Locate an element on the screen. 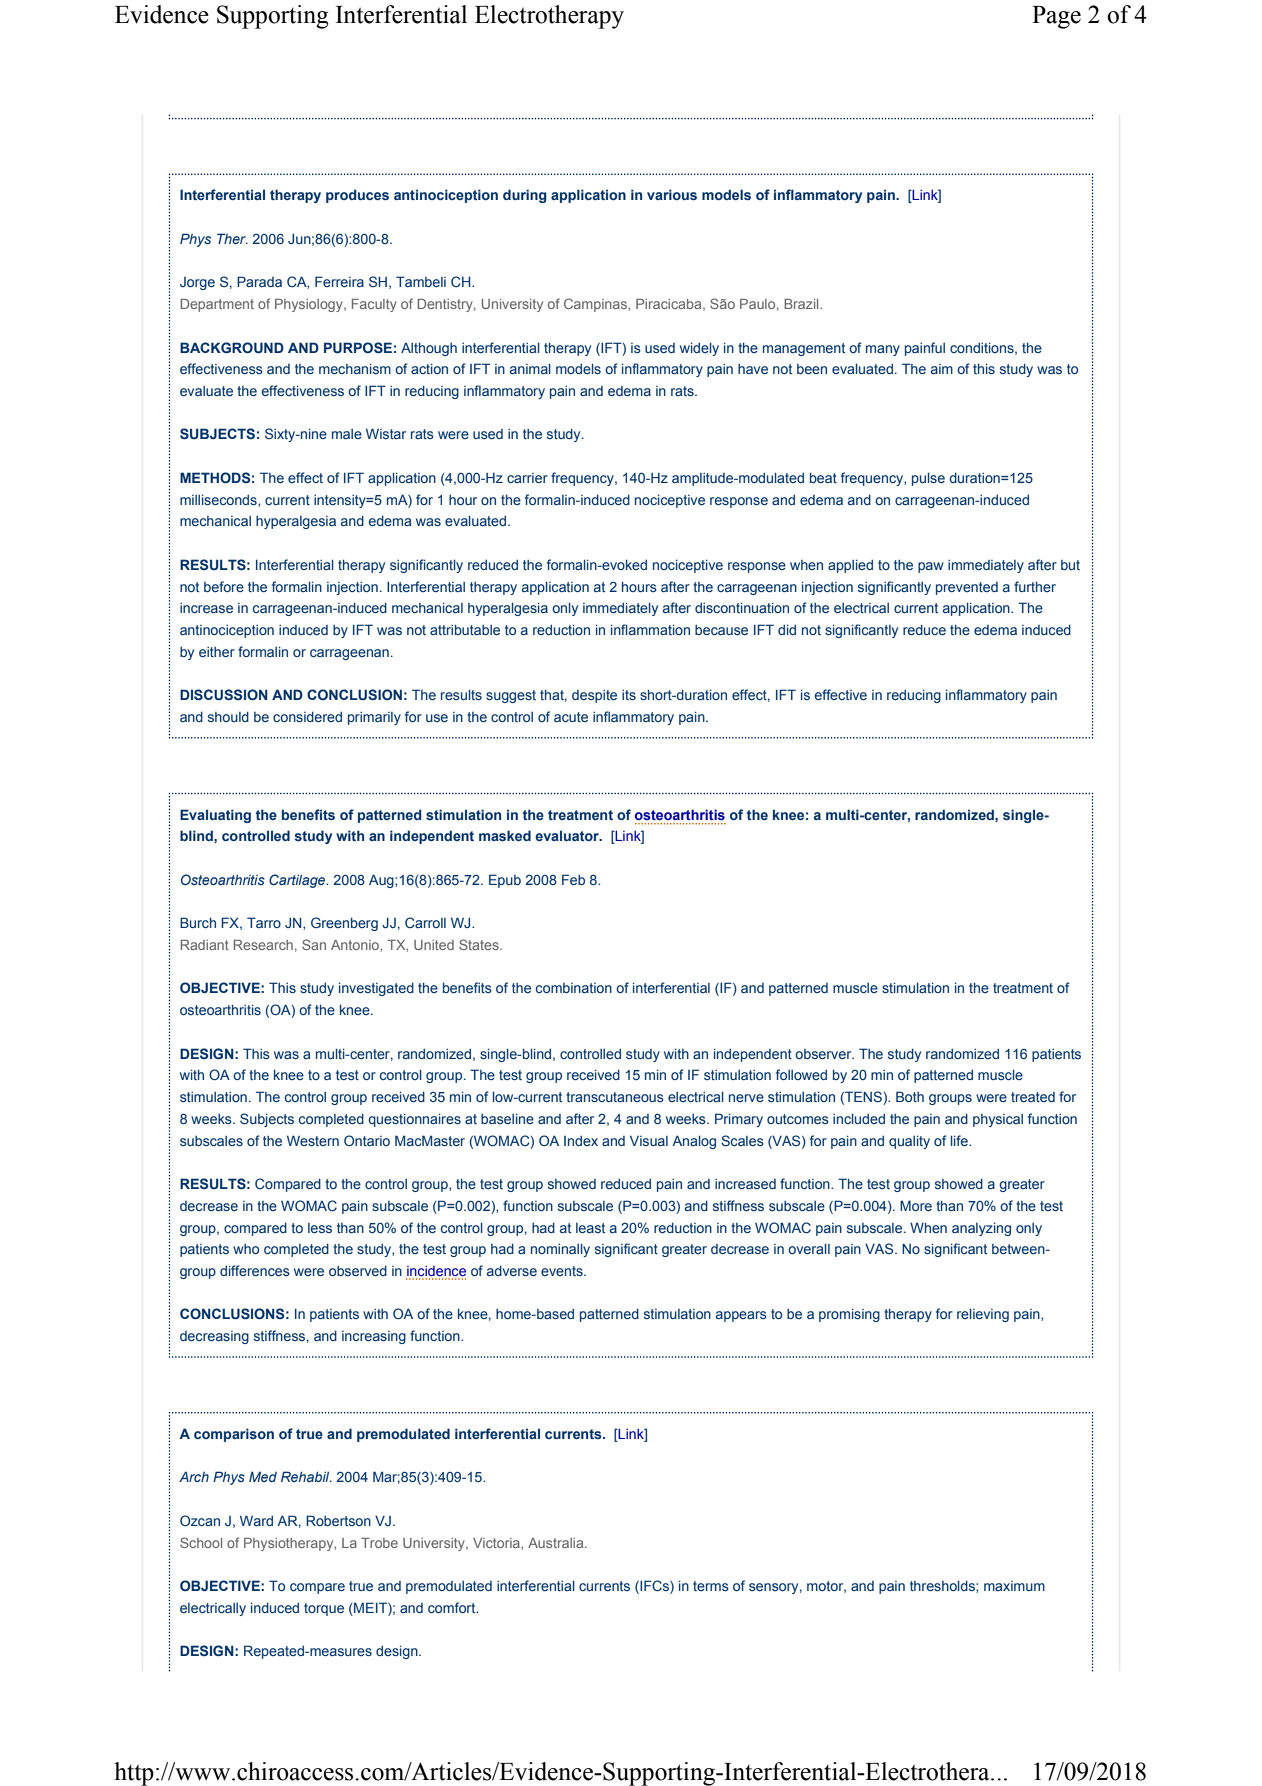 This screenshot has width=1262, height=1786. various is located at coordinates (672, 194).
